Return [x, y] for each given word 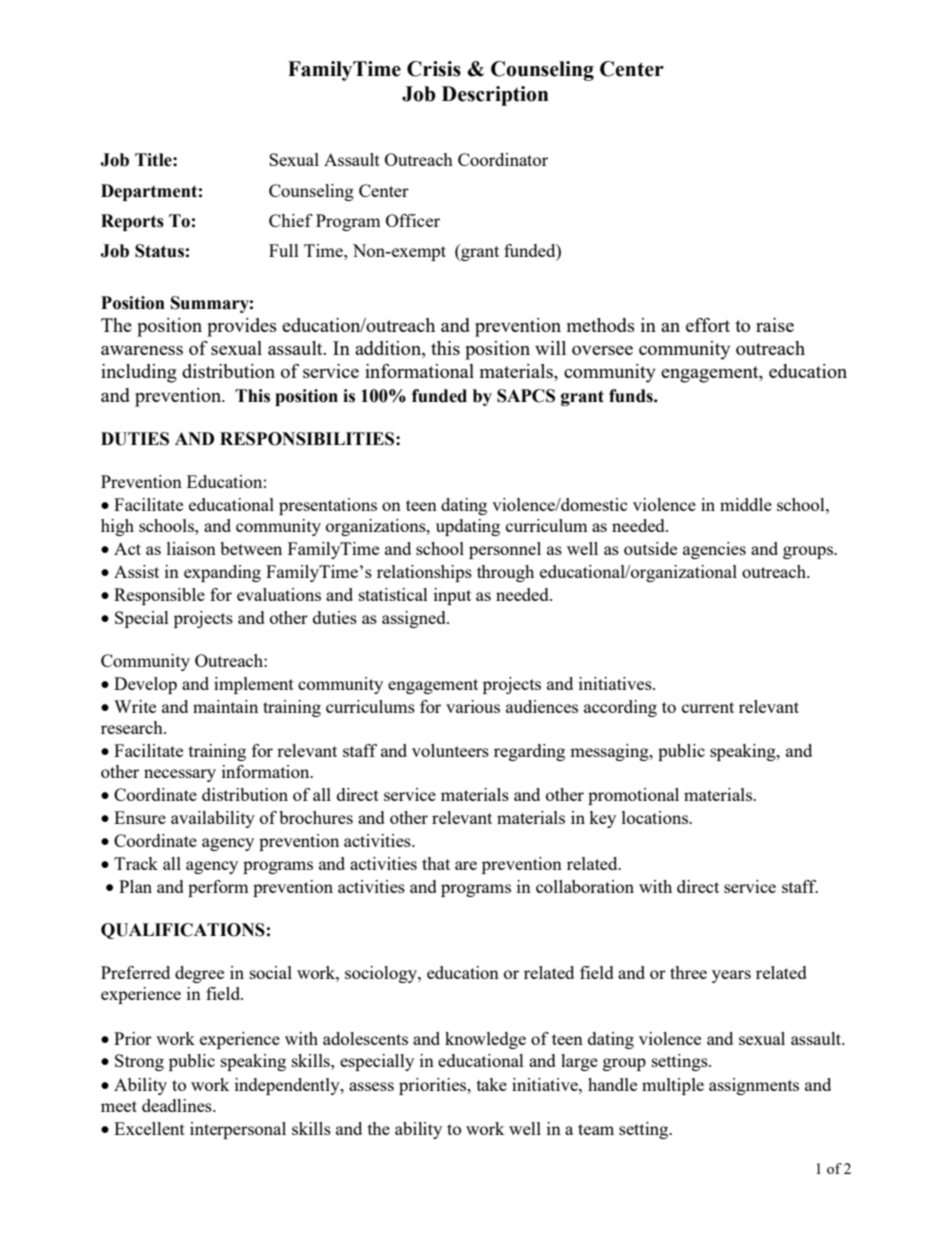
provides [242, 327]
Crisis [434, 69]
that [436, 863]
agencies [714, 550]
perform [218, 888]
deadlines [178, 1105]
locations [656, 817]
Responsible [159, 596]
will [550, 348]
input [452, 596]
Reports [132, 222]
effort [708, 325]
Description [495, 96]
